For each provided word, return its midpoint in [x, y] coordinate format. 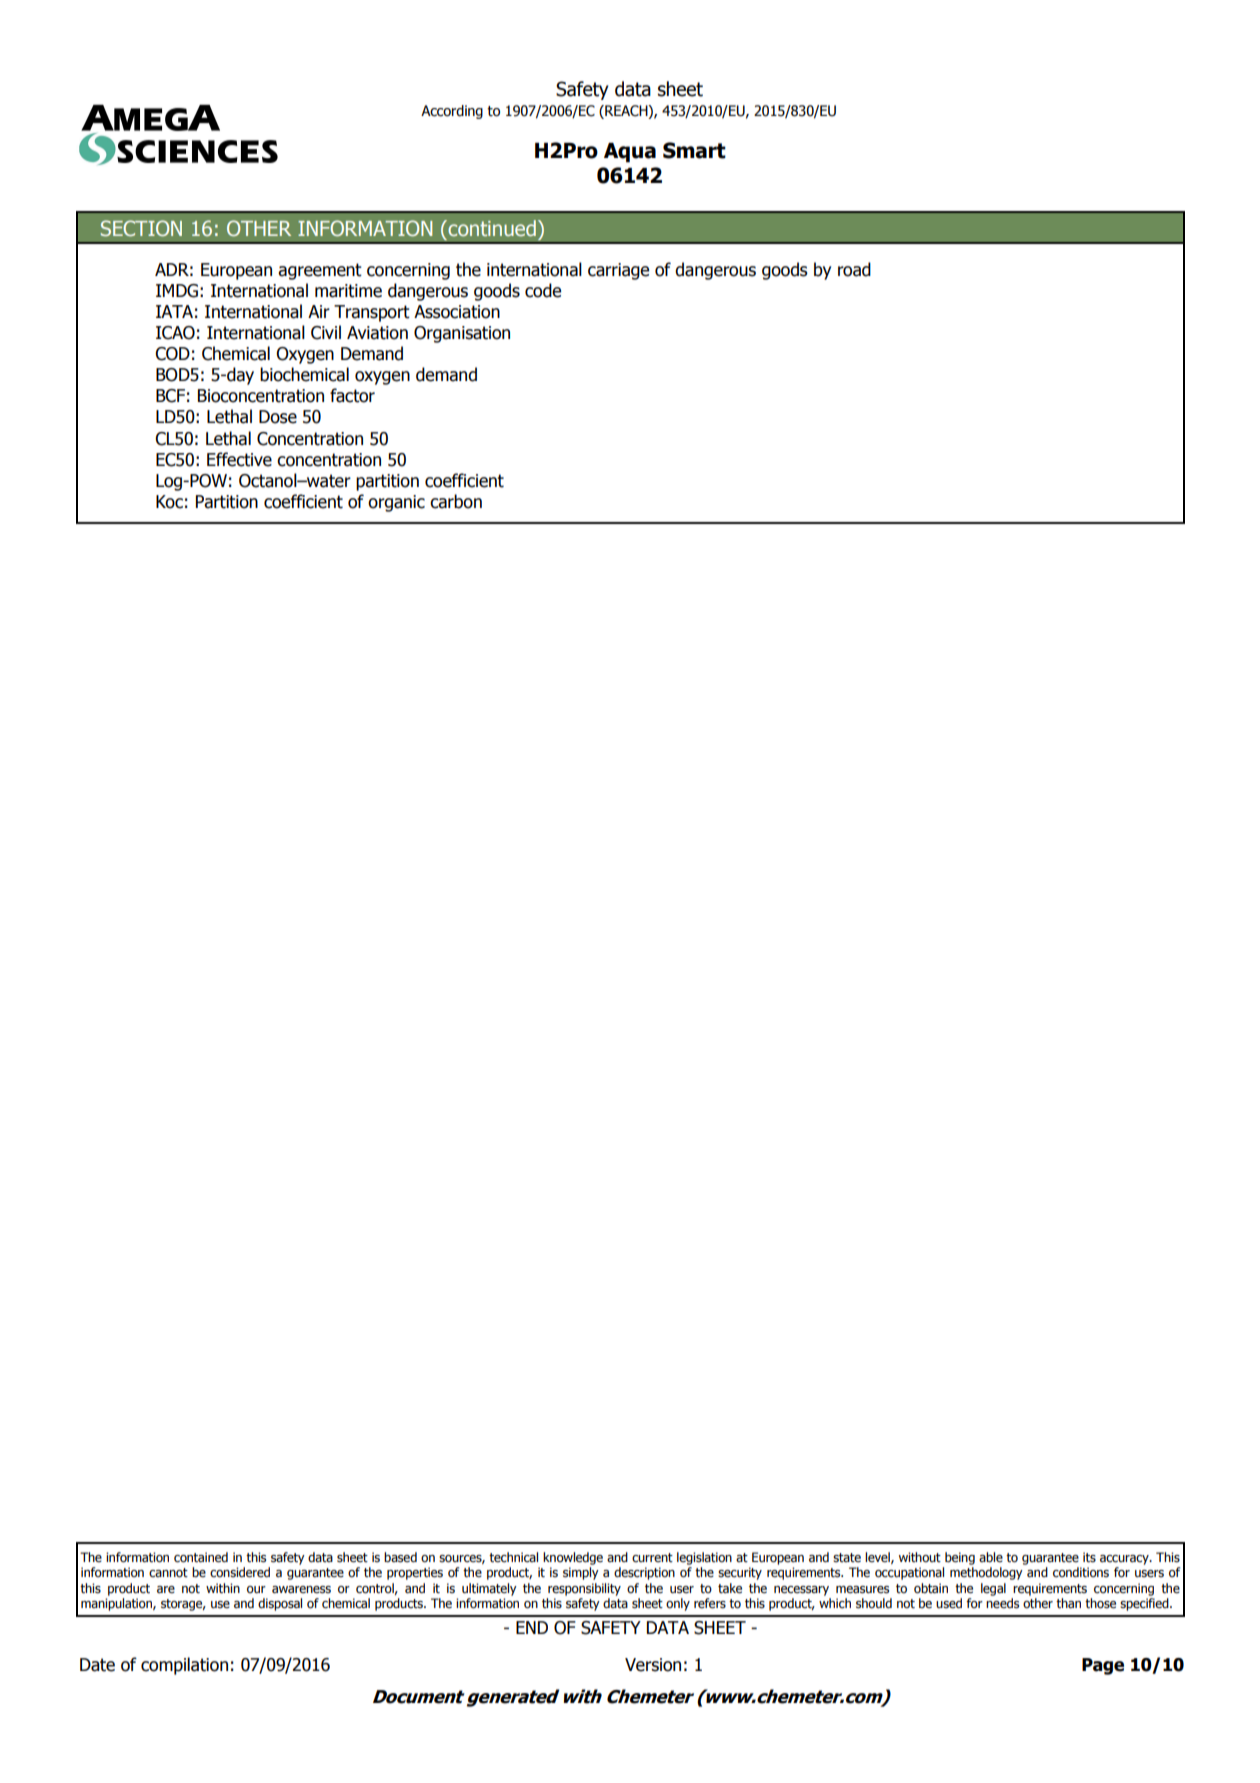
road [854, 269]
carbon [456, 501]
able [991, 1557]
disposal [280, 1604]
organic [396, 503]
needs [1002, 1603]
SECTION [141, 228]
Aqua [630, 153]
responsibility [584, 1589]
